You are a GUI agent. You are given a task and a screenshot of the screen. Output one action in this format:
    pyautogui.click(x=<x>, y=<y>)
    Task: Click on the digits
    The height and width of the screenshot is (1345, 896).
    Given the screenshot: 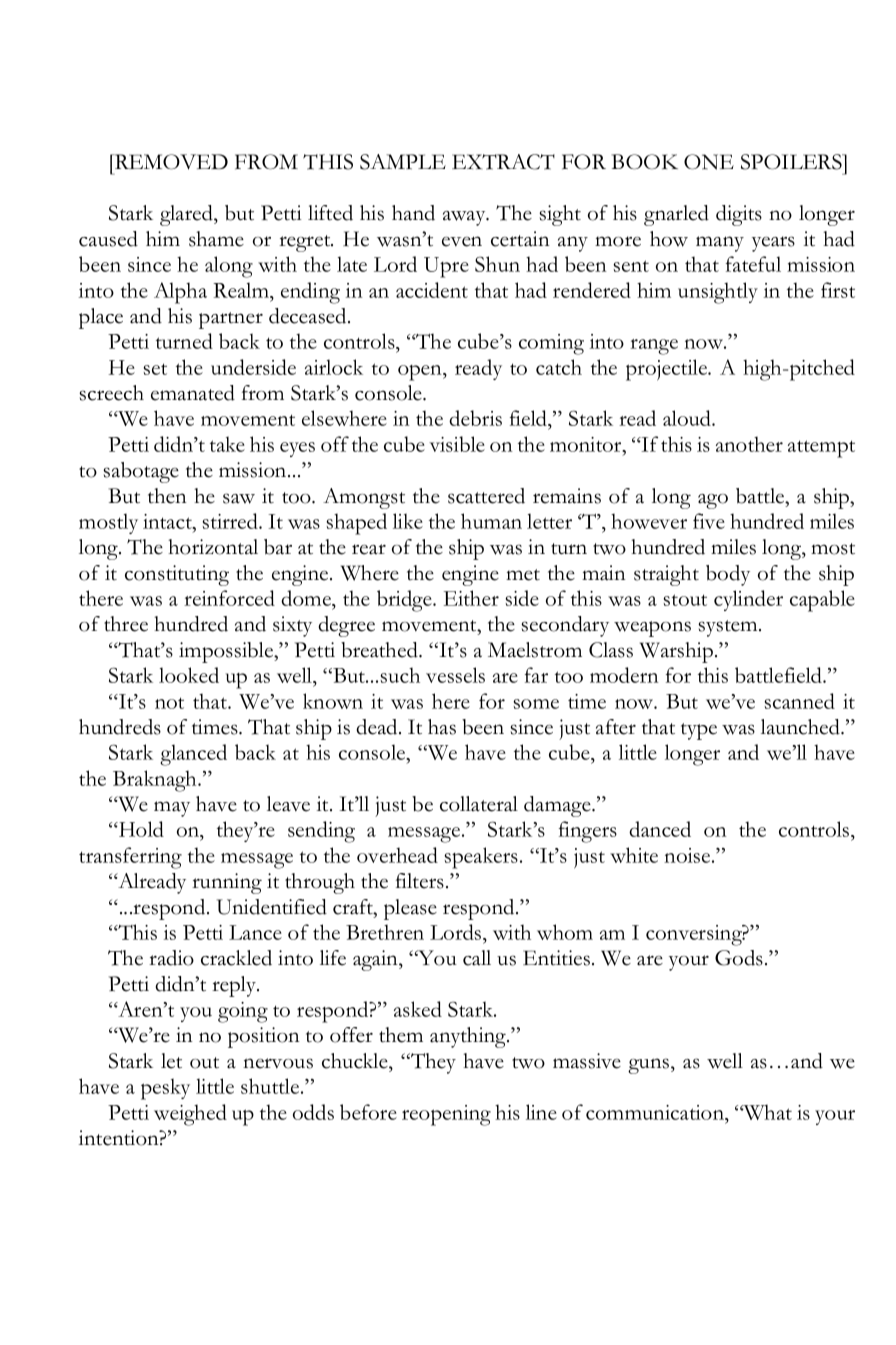 What is the action you would take?
    pyautogui.click(x=739, y=215)
